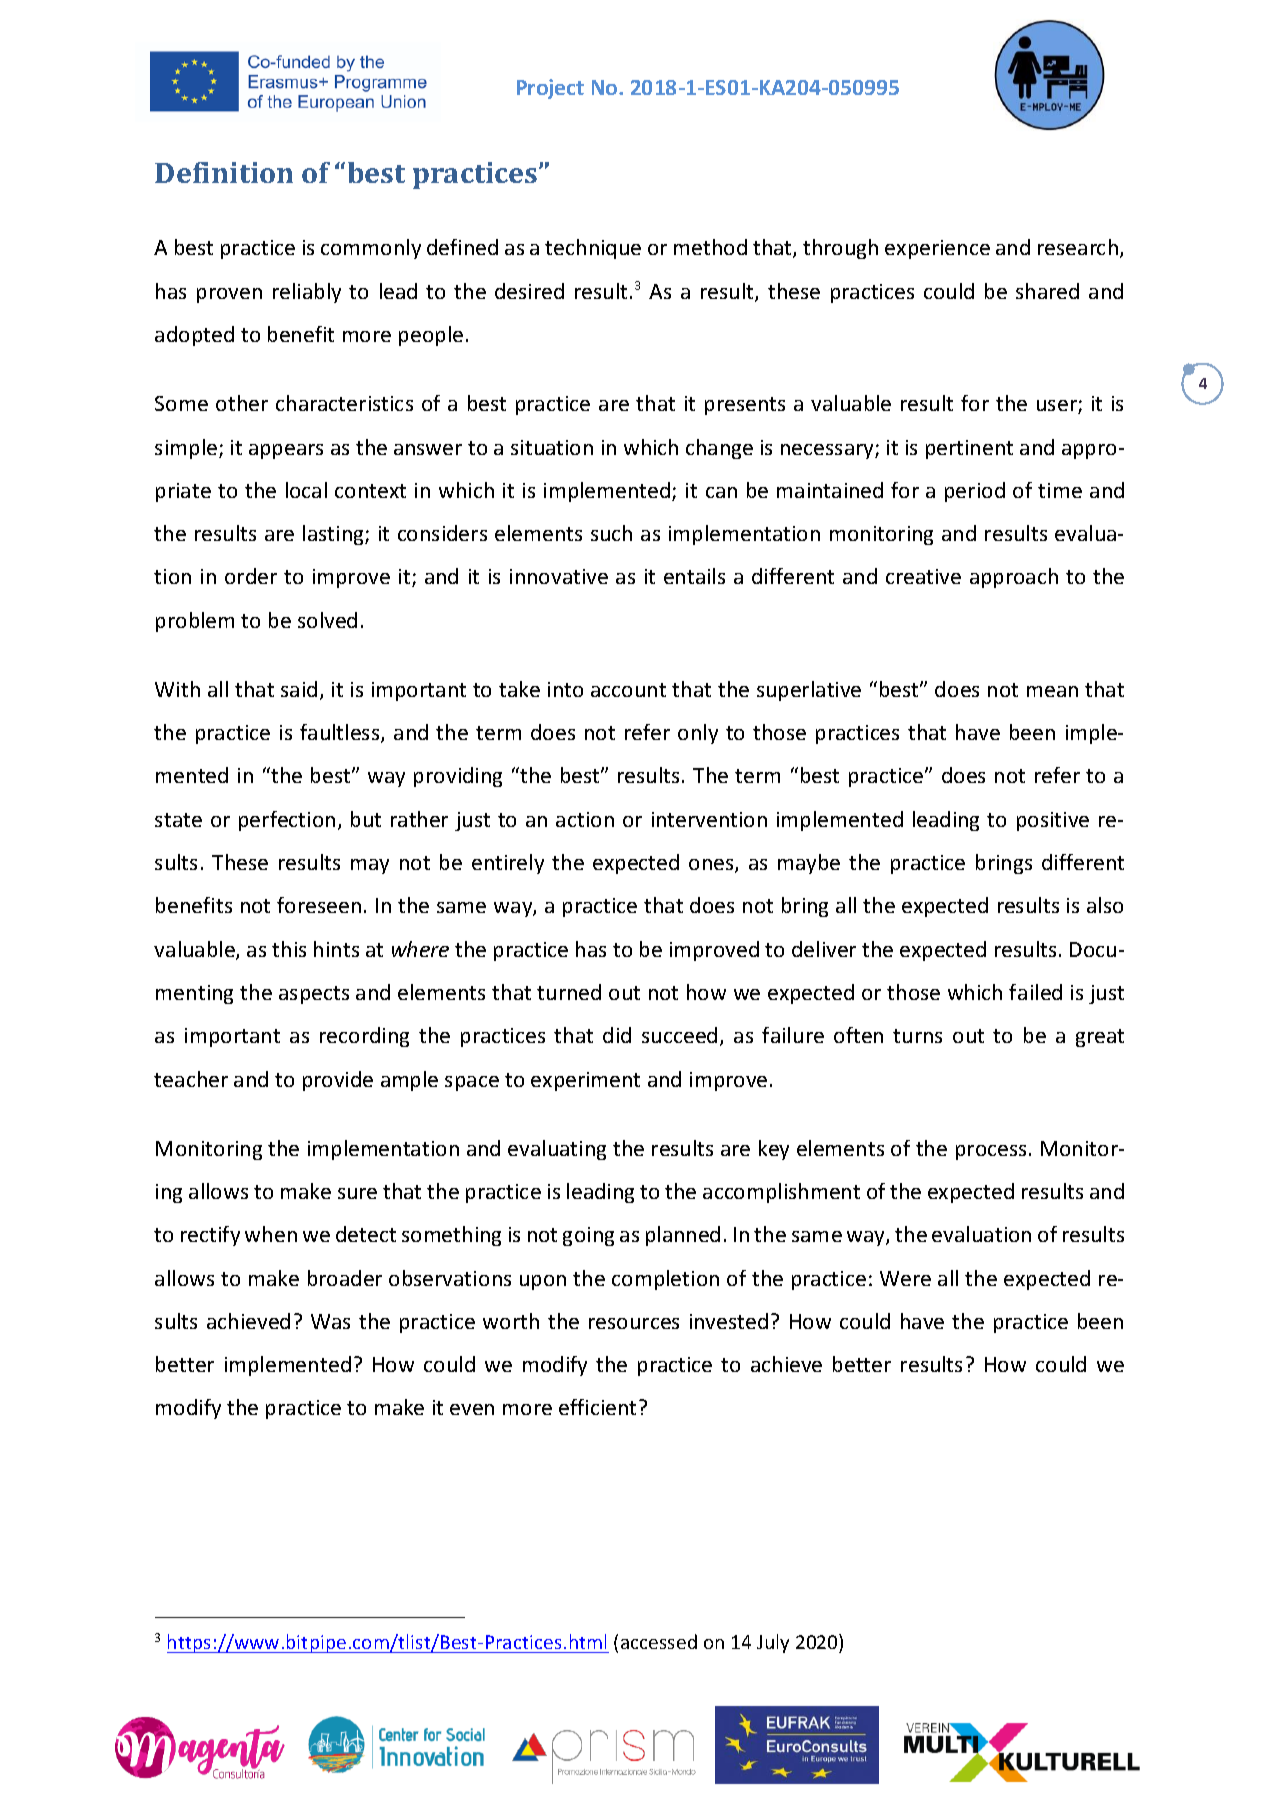 Image resolution: width=1280 pixels, height=1810 pixels. What do you see at coordinates (307, 293) in the screenshot?
I see `reliably` at bounding box center [307, 293].
